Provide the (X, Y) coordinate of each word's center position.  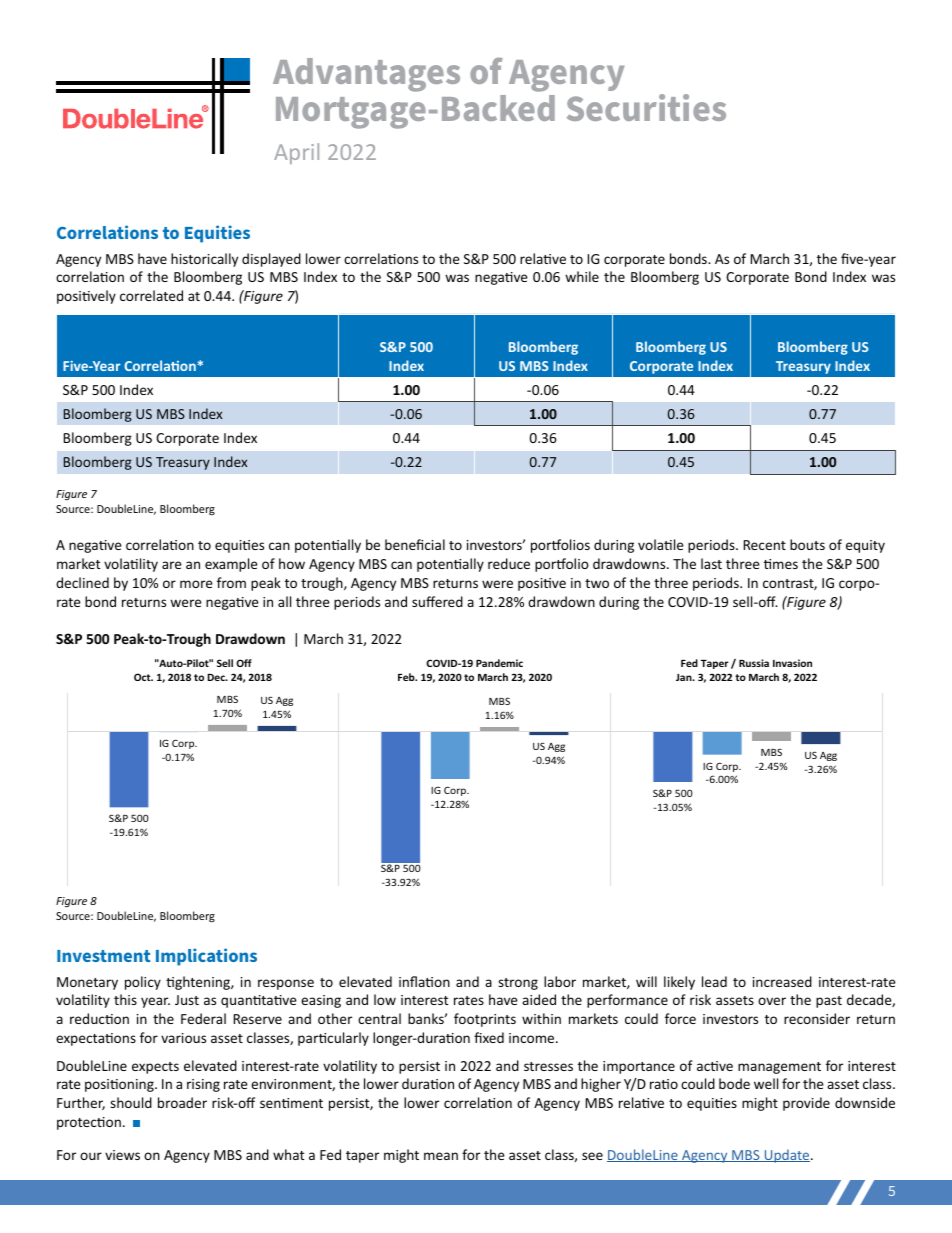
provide (806, 1104)
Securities (646, 107)
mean (441, 1156)
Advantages (366, 75)
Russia (754, 663)
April (296, 153)
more (196, 584)
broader (182, 1102)
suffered (437, 601)
